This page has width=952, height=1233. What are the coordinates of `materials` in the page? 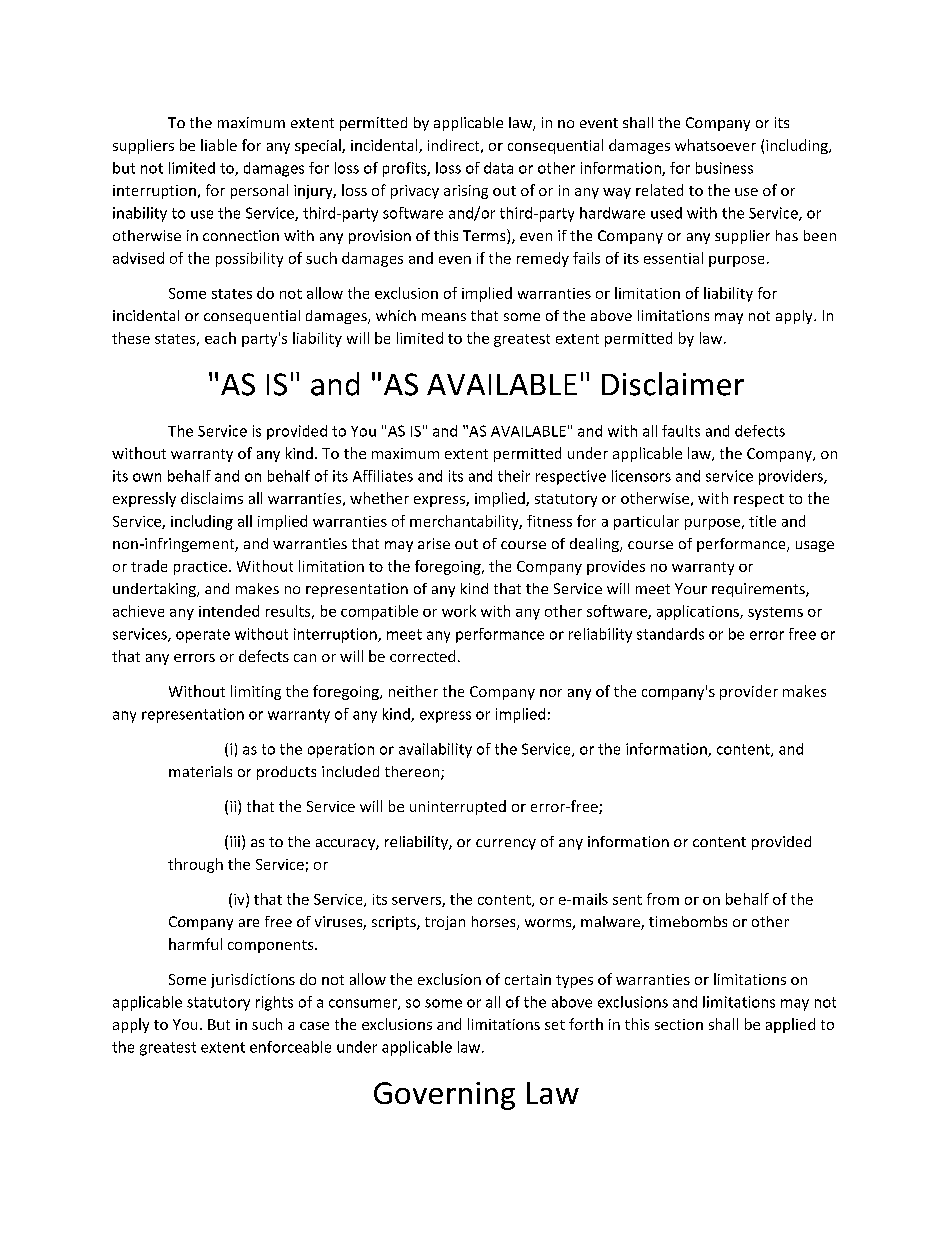 It's located at (200, 771).
